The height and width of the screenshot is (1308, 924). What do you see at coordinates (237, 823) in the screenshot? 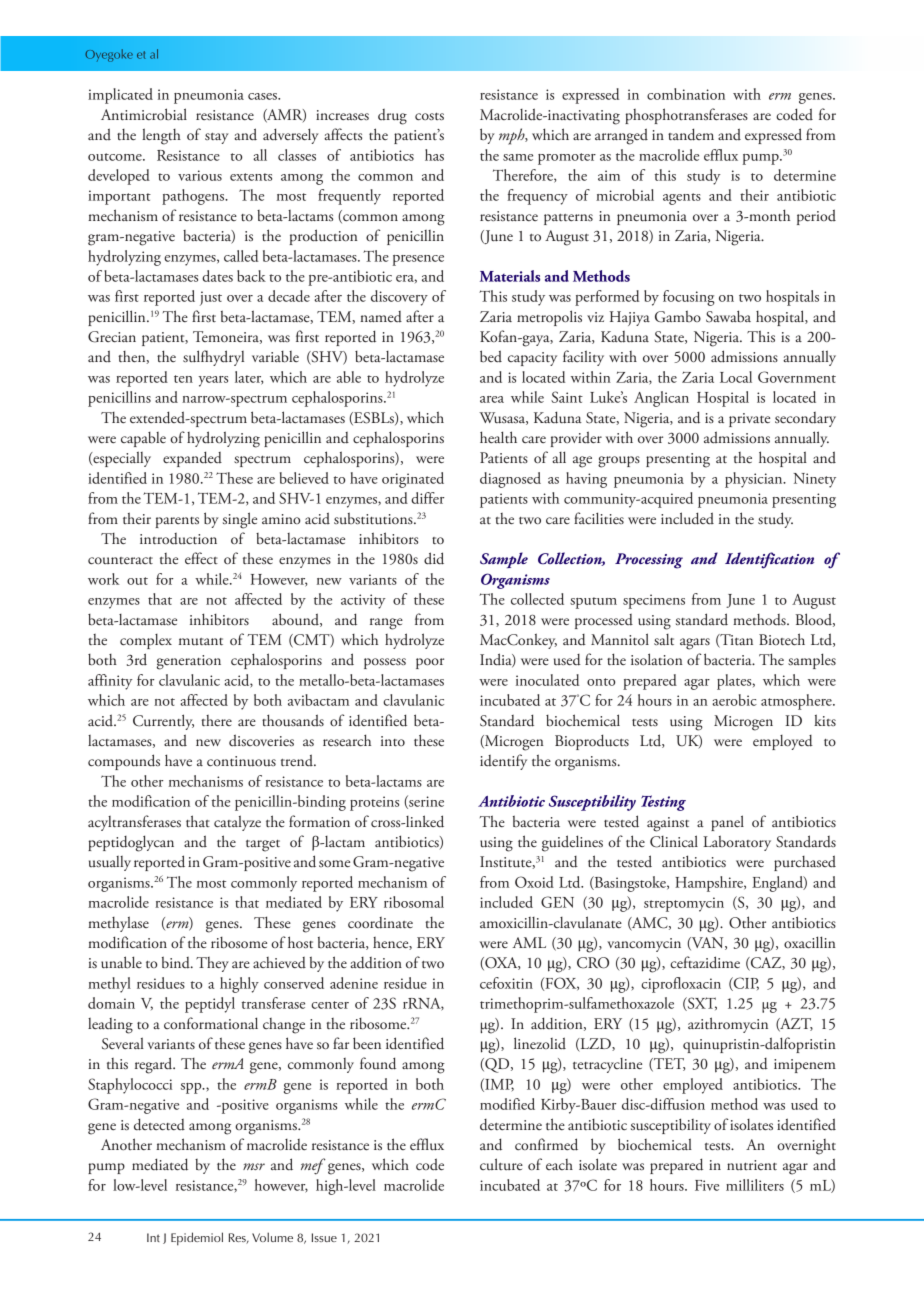
I see `catalyze` at bounding box center [237, 823].
